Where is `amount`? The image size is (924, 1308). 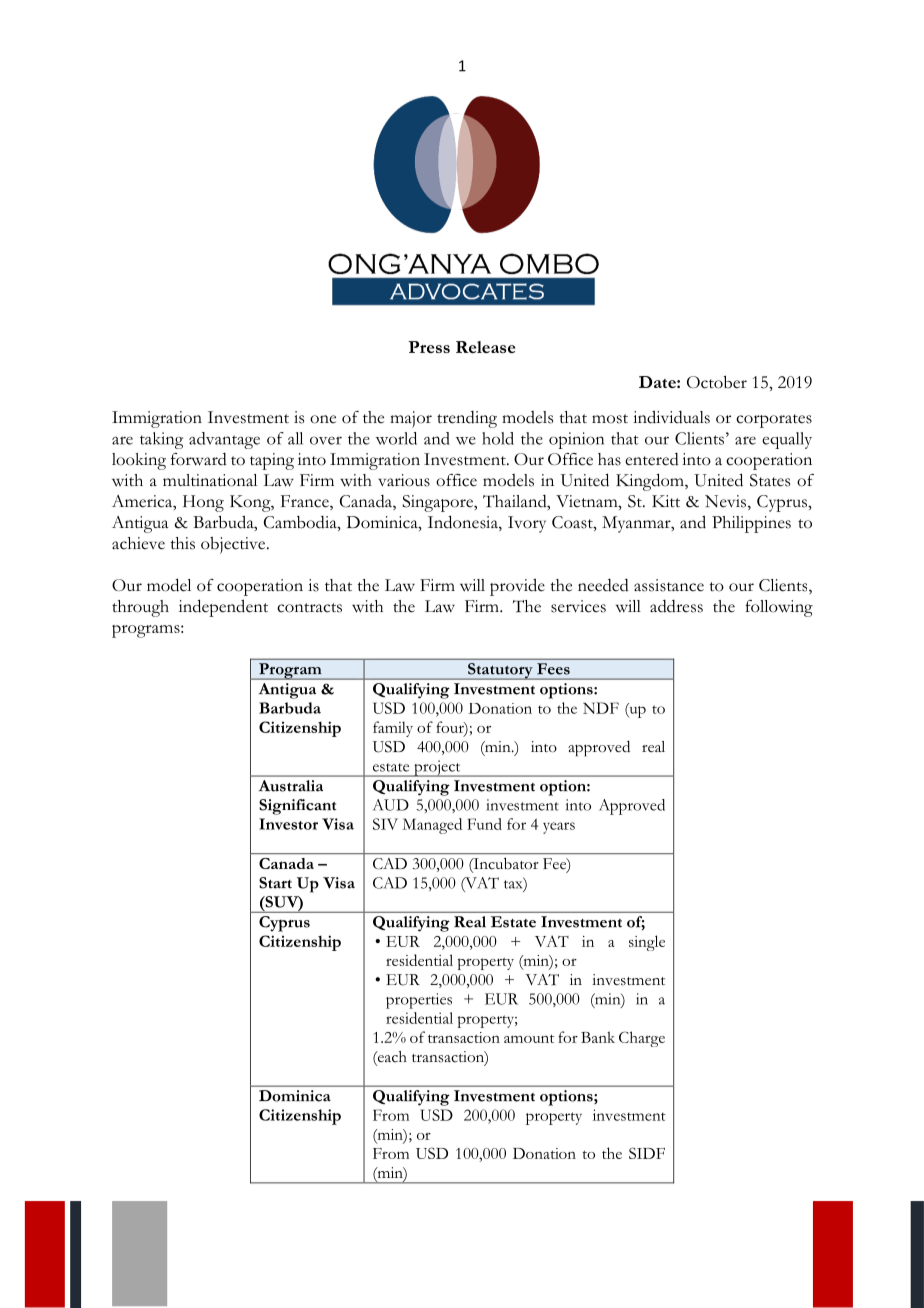 amount is located at coordinates (529, 1038).
